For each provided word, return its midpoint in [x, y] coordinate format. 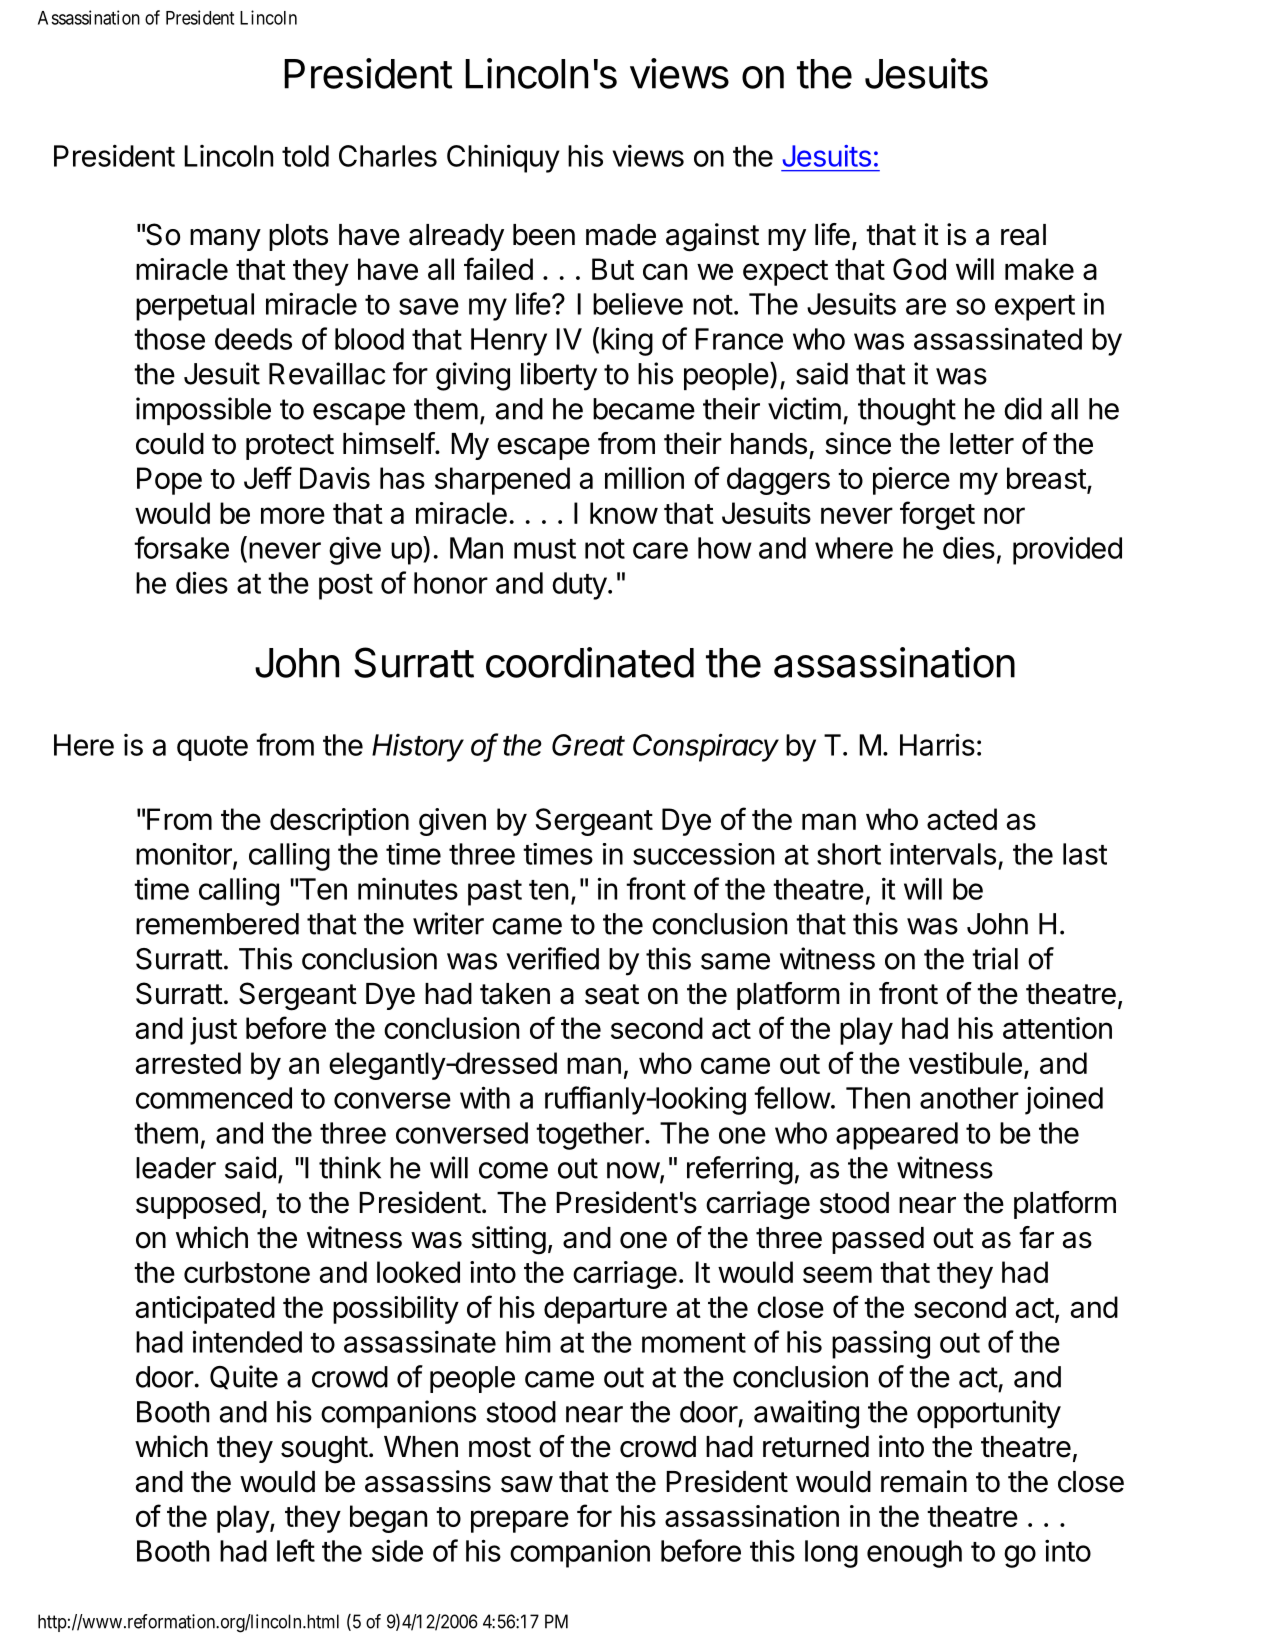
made [621, 235]
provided [1067, 550]
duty [579, 586]
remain [924, 1481]
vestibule [965, 1063]
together [591, 1136]
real [1023, 235]
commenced [214, 1098]
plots [298, 237]
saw [527, 1484]
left [296, 1550]
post [346, 587]
